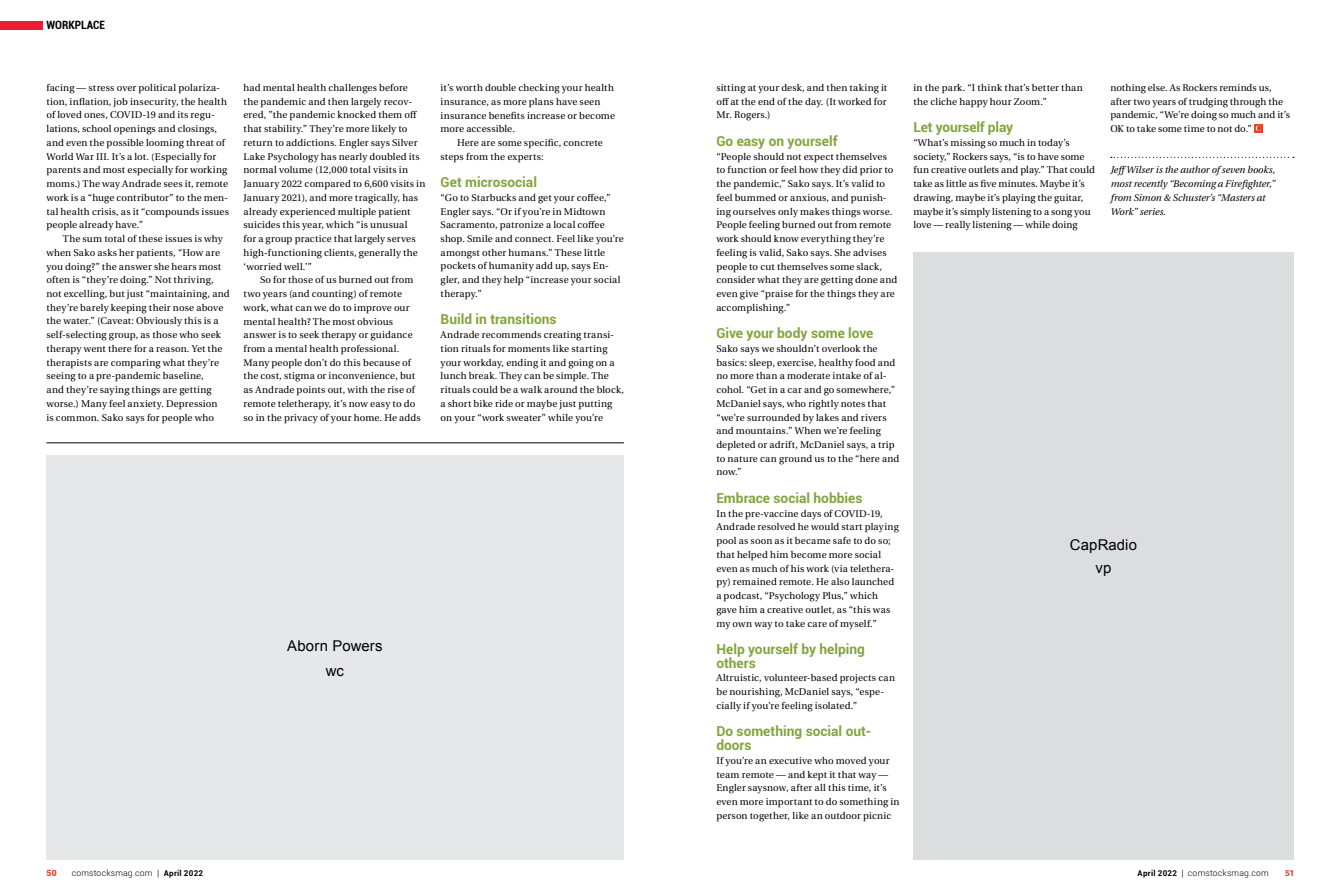 The image size is (1340, 896). Describe the element at coordinates (726, 542) in the document. I see `pool` at that location.
